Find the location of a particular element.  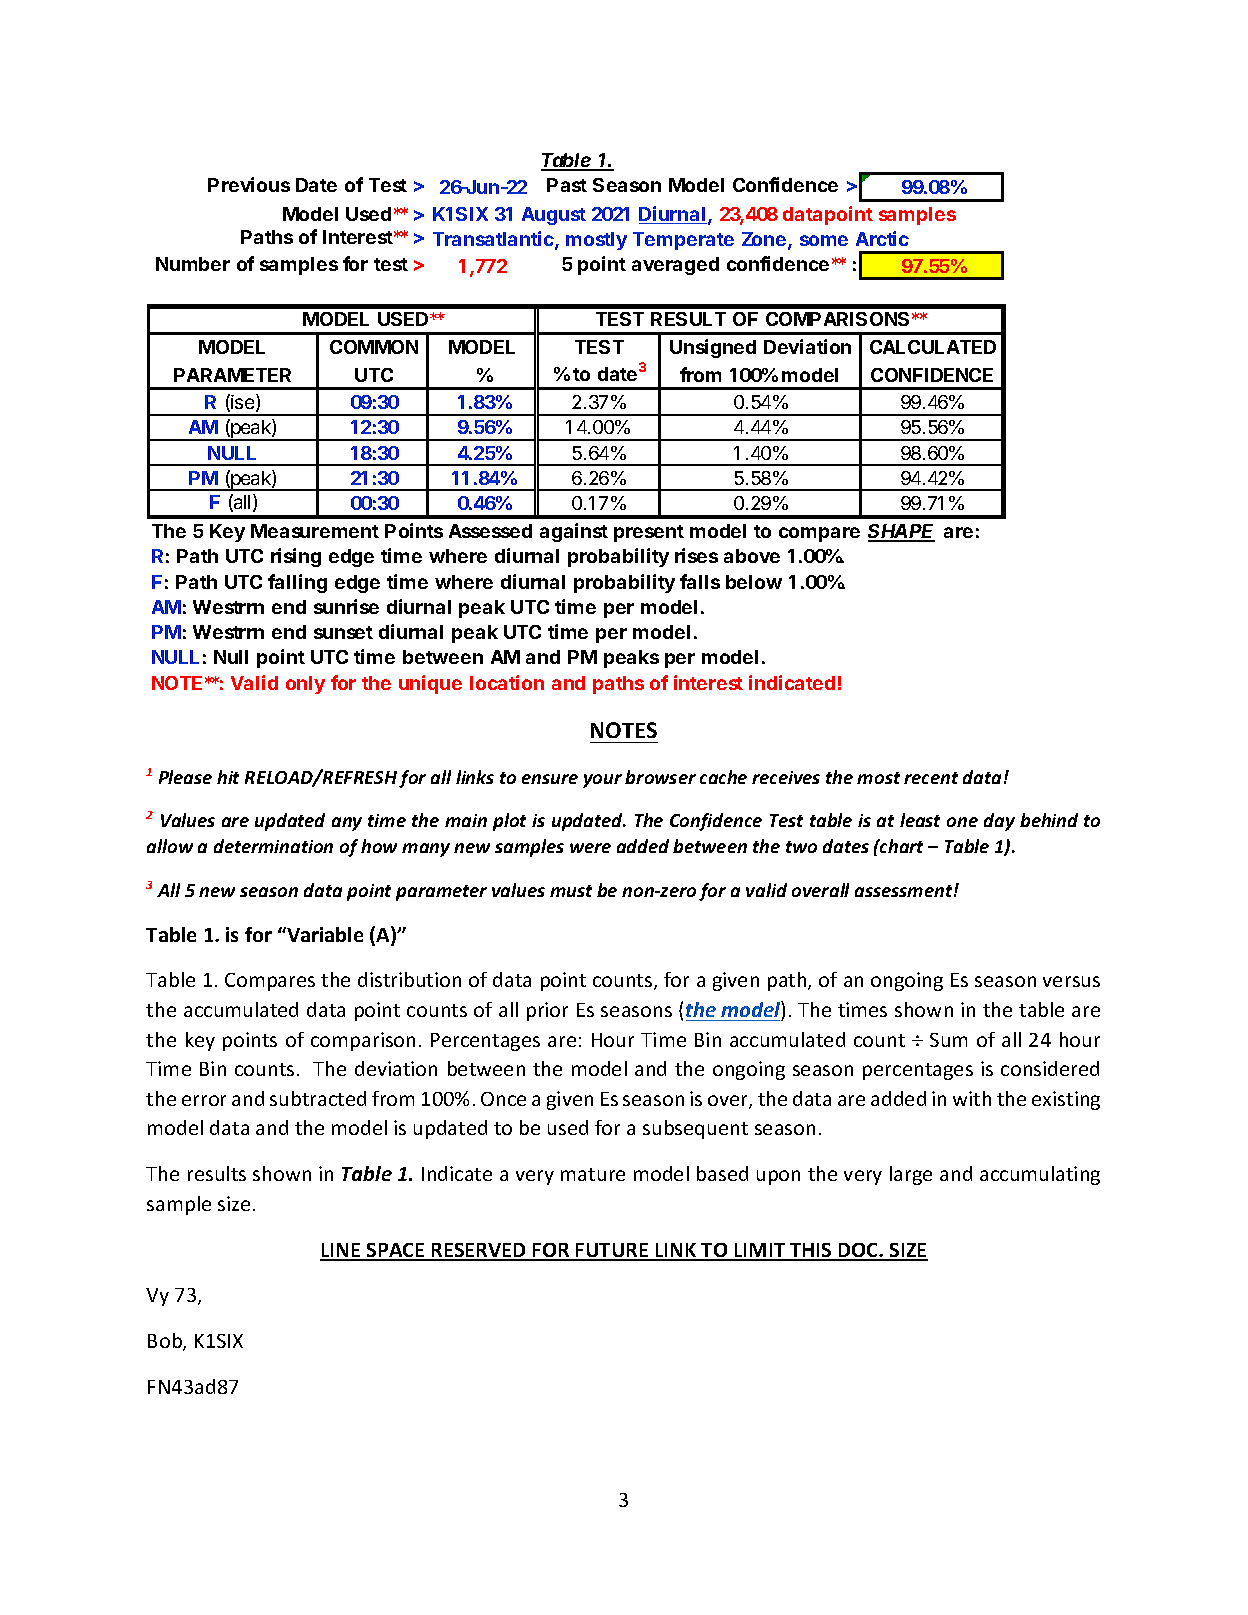

prior is located at coordinates (547, 1011).
